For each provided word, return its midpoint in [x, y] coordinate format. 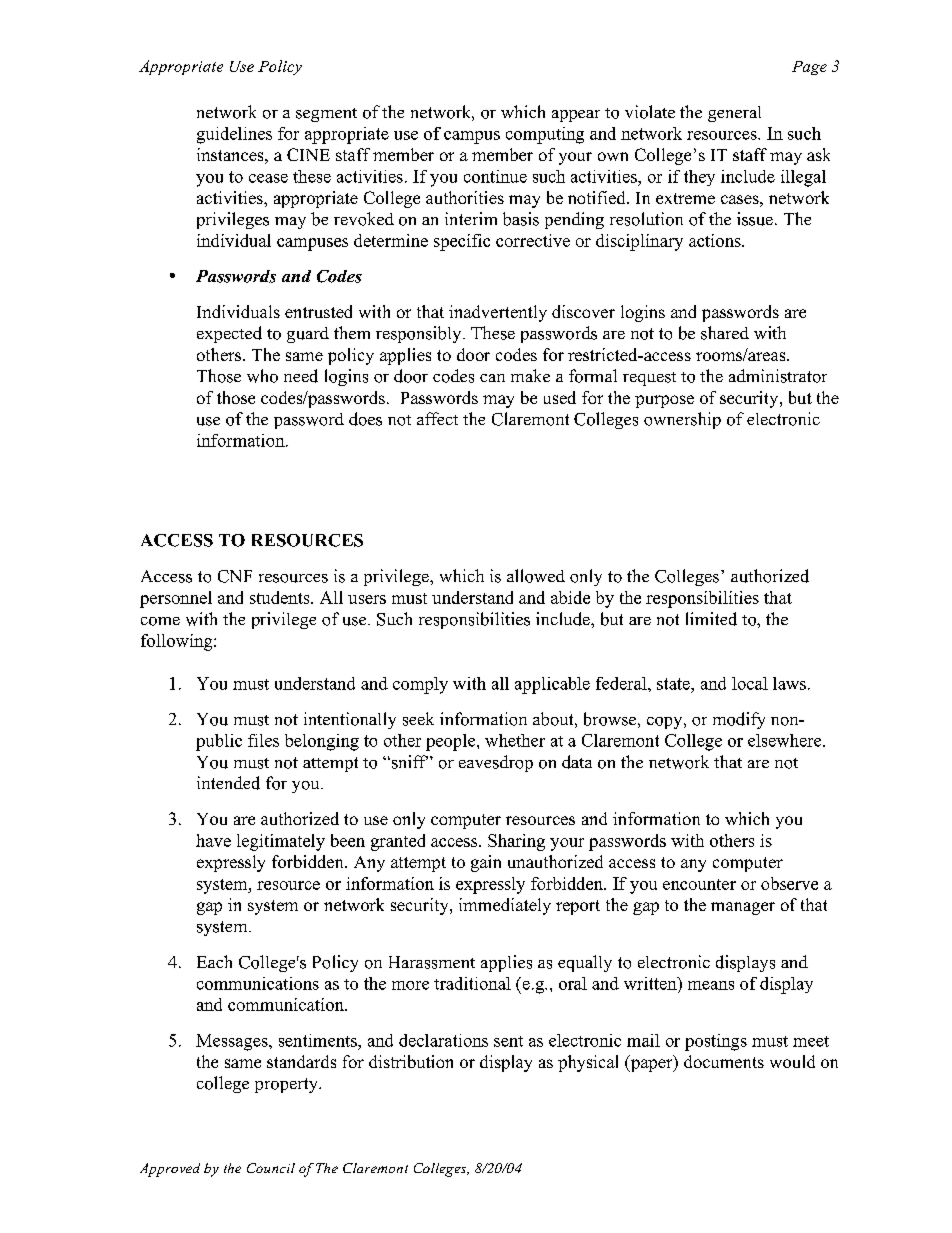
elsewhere [786, 740]
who [262, 376]
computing [545, 135]
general [734, 114]
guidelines [234, 135]
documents [724, 1061]
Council [271, 1168]
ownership [682, 420]
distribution [411, 1061]
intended [228, 783]
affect [437, 418]
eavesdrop [496, 763]
